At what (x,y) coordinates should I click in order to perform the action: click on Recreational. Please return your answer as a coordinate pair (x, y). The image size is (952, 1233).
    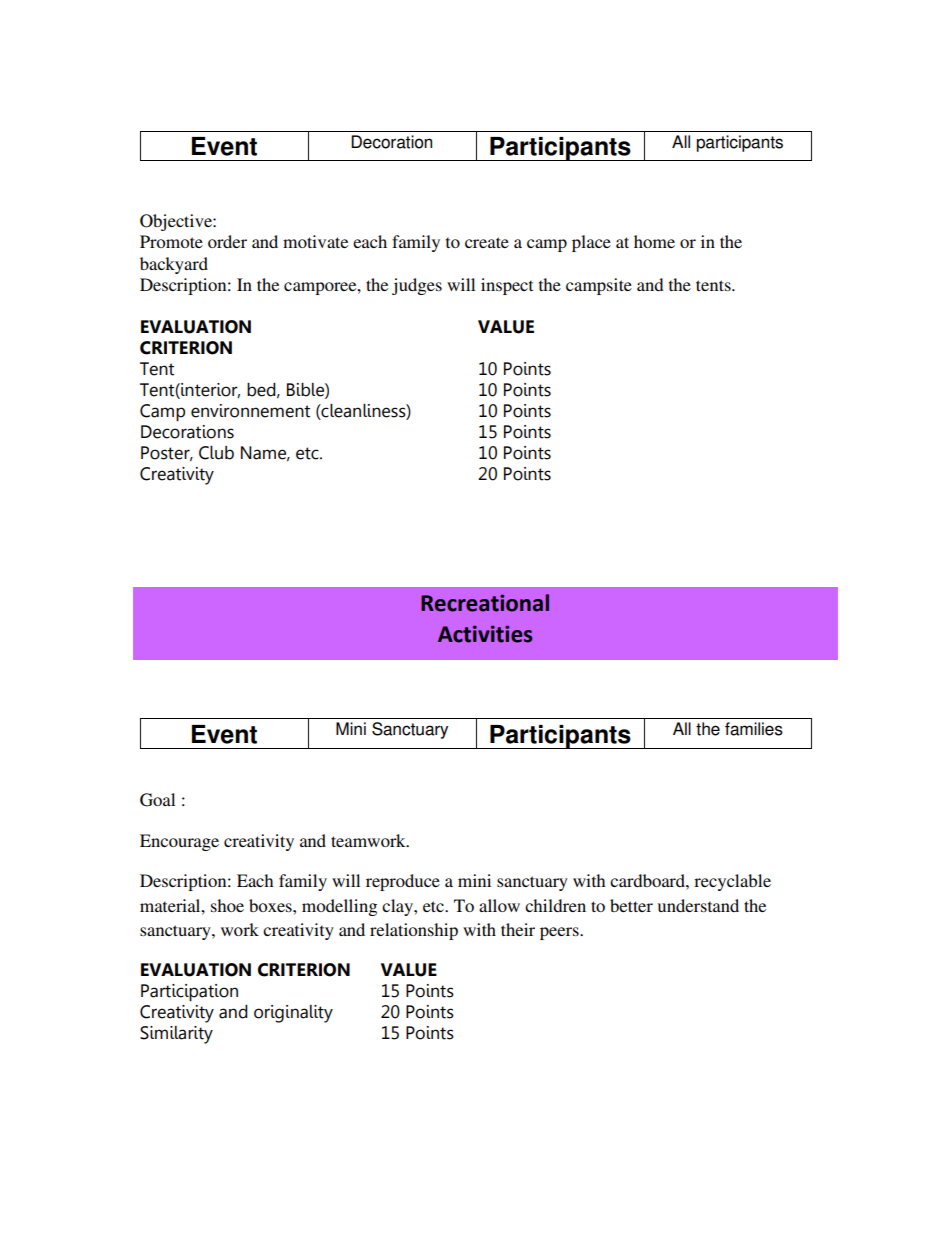
    Looking at the image, I should click on (485, 603).
